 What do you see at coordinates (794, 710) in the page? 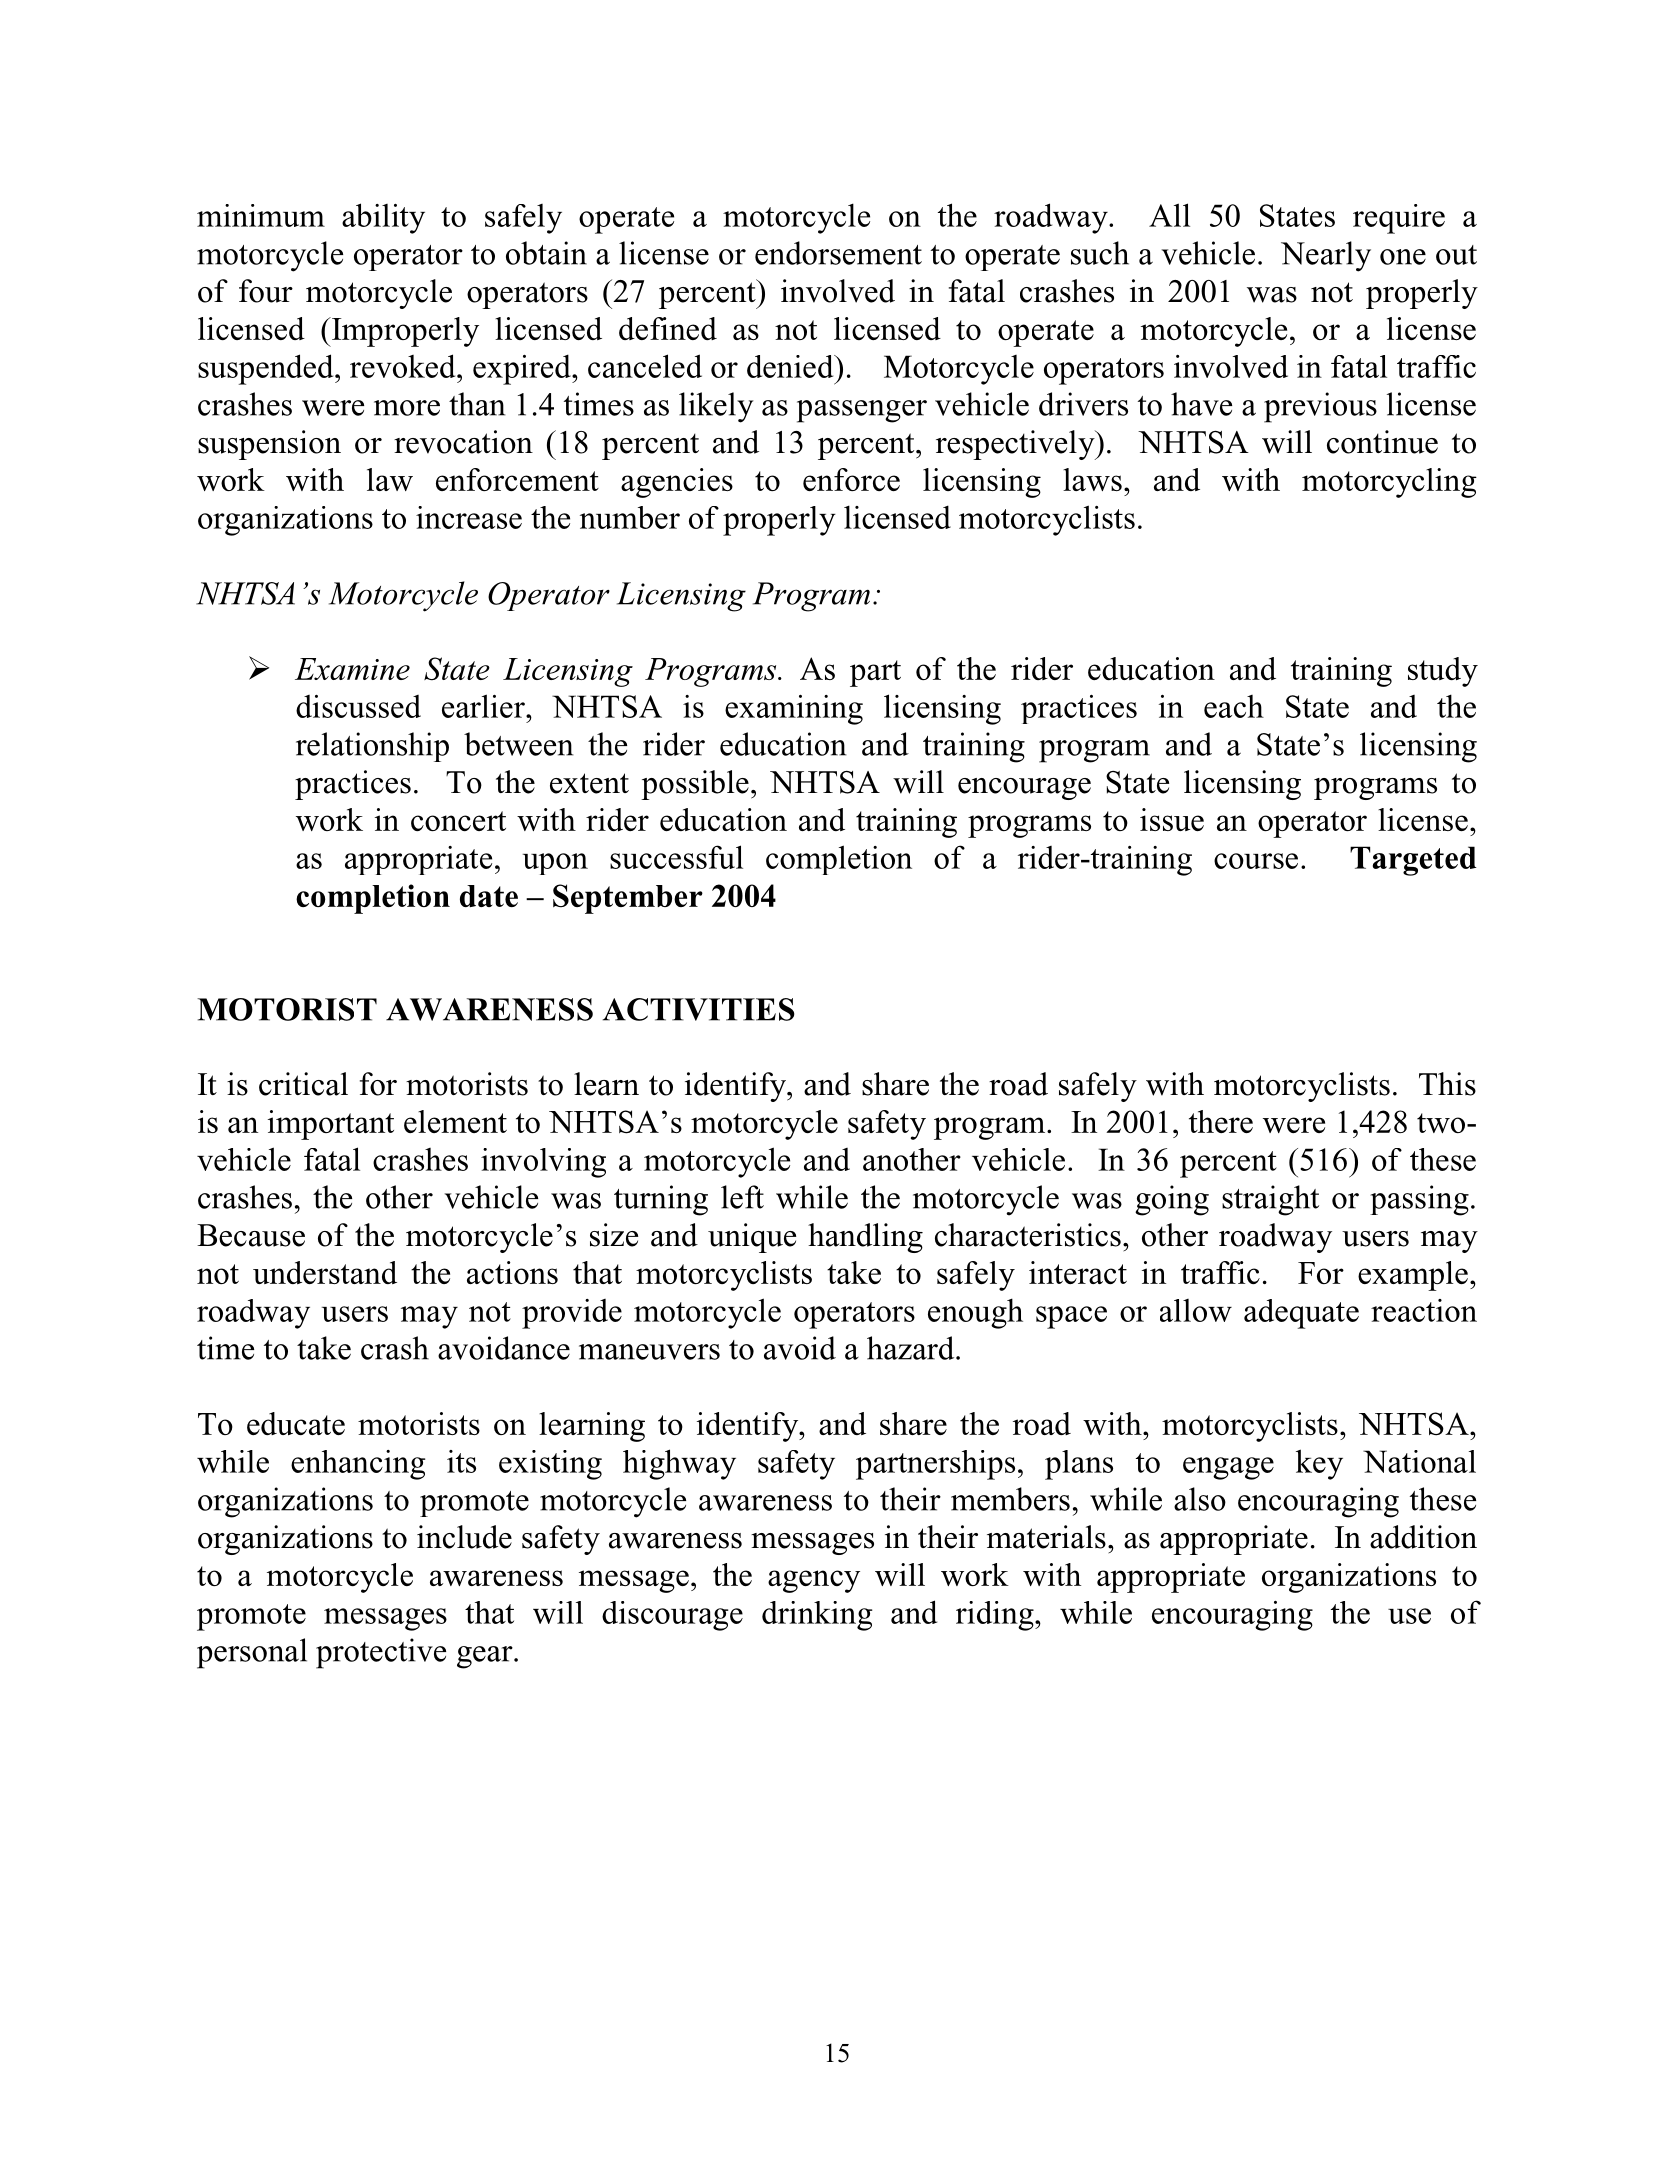
I see `examining` at bounding box center [794, 710].
